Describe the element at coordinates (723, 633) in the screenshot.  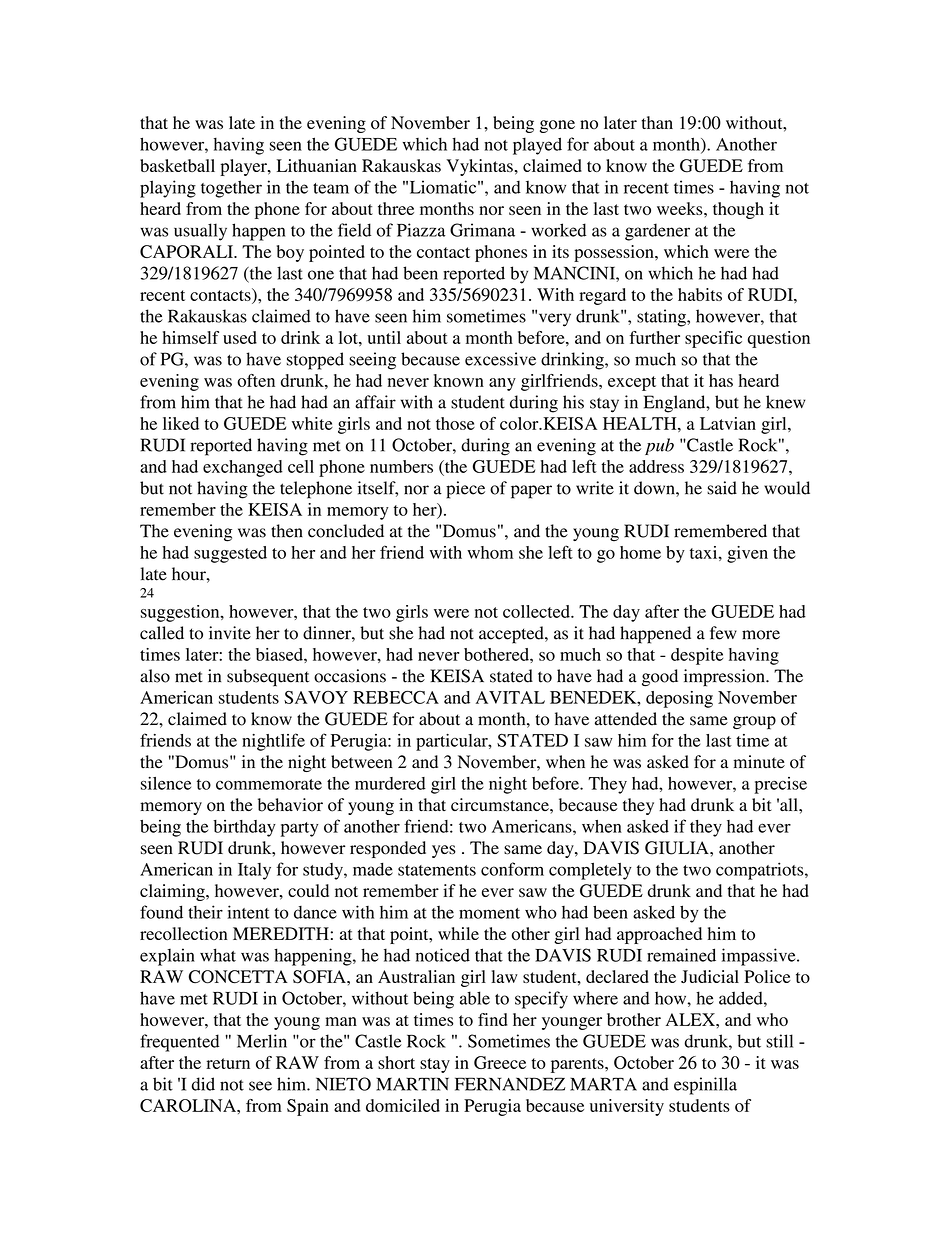
I see `few` at that location.
